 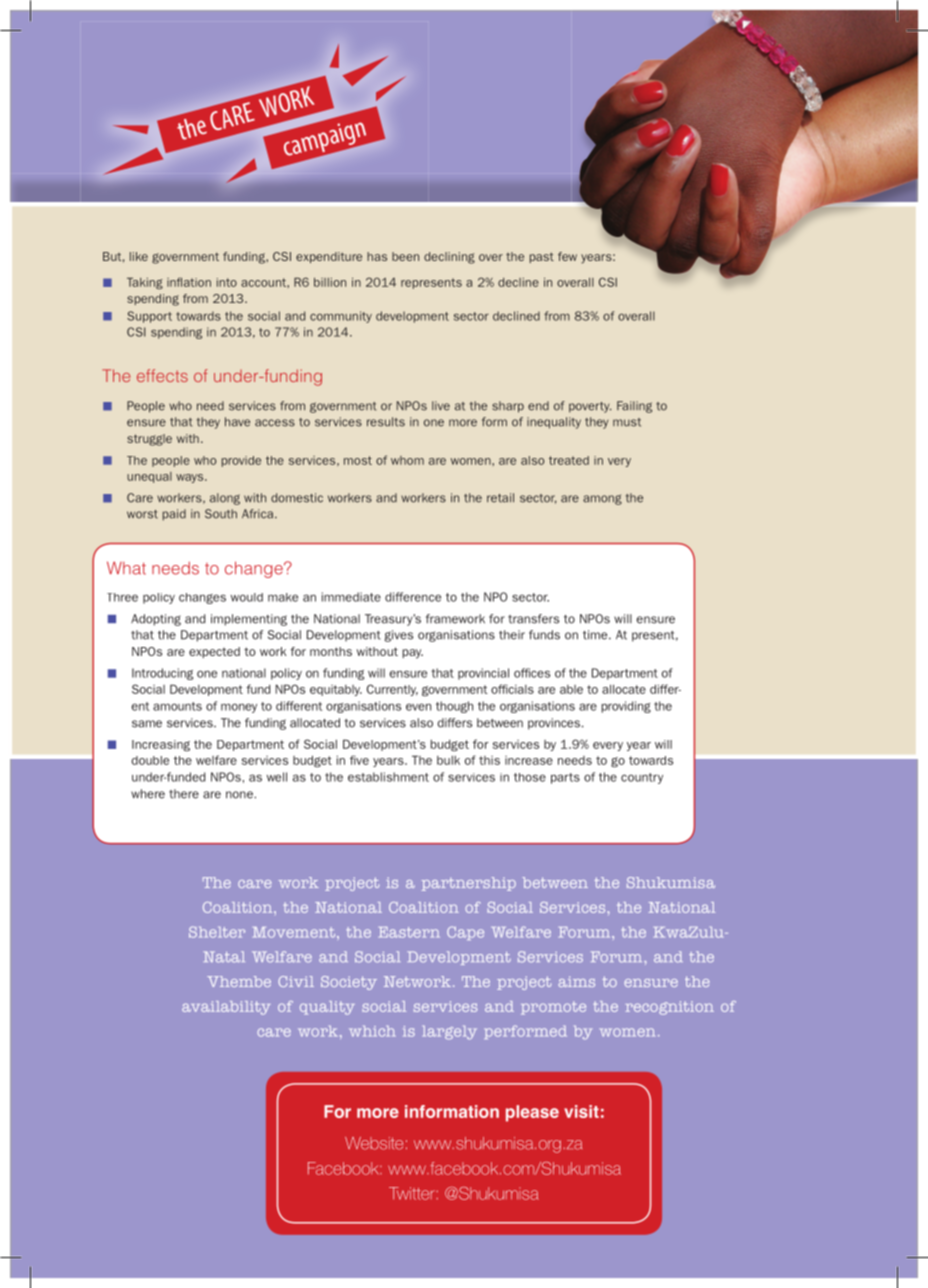 What do you see at coordinates (405, 256) in the screenshot?
I see `been` at bounding box center [405, 256].
